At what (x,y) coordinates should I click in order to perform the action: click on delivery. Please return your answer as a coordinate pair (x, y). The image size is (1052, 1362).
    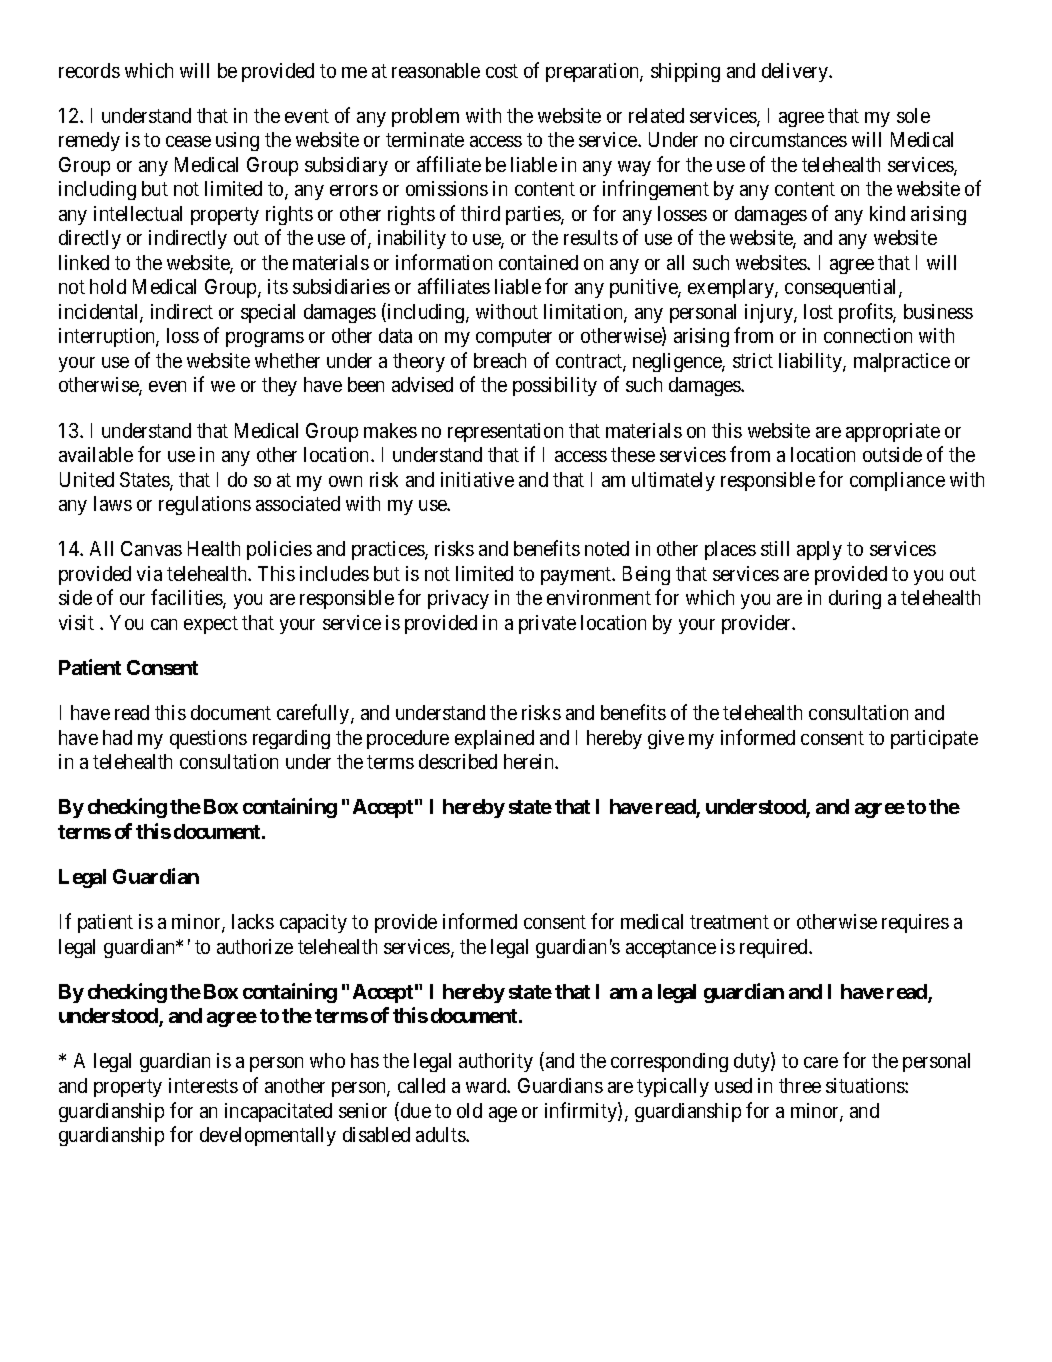
    Looking at the image, I should click on (796, 72).
